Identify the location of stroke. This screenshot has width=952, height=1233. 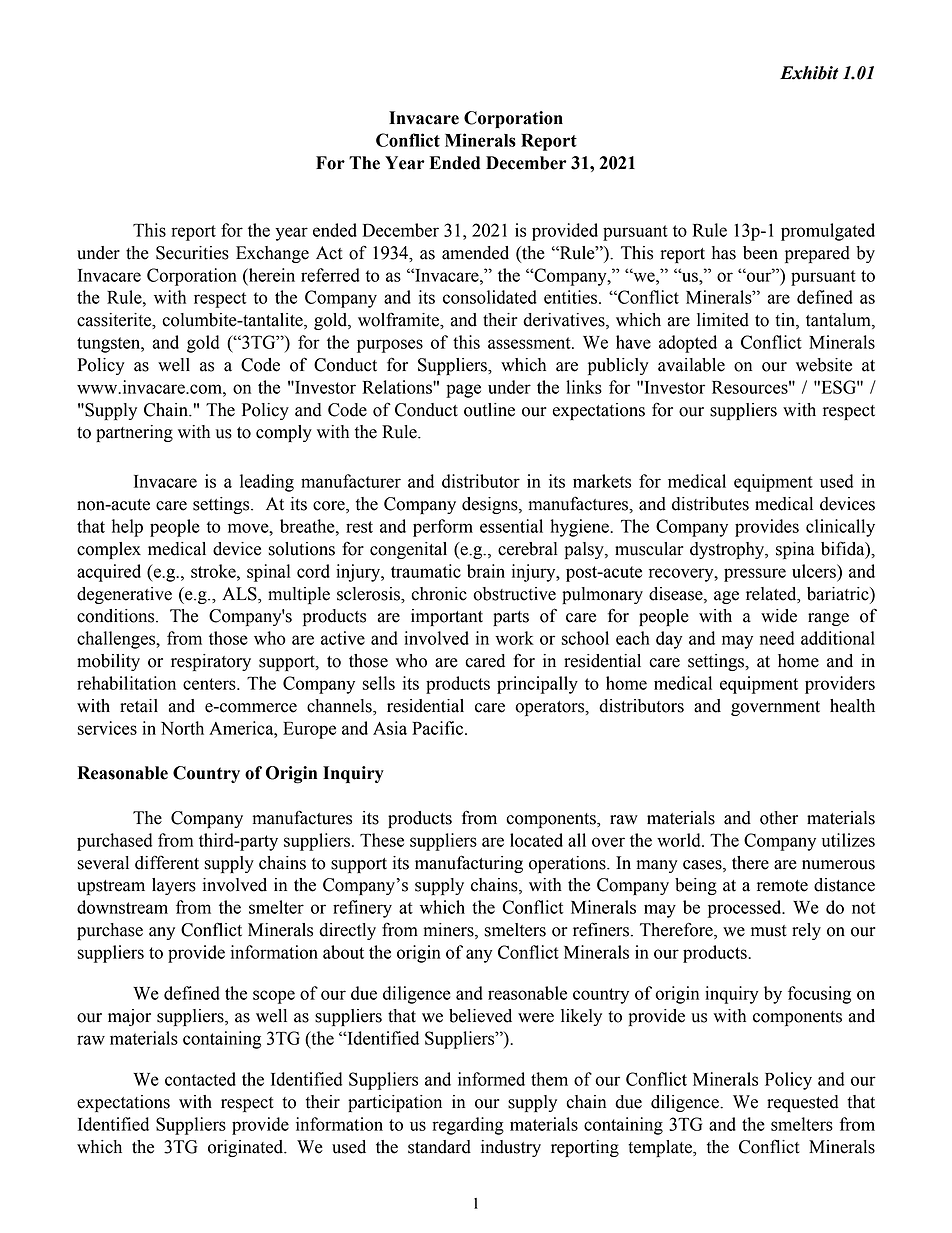
(214, 571).
